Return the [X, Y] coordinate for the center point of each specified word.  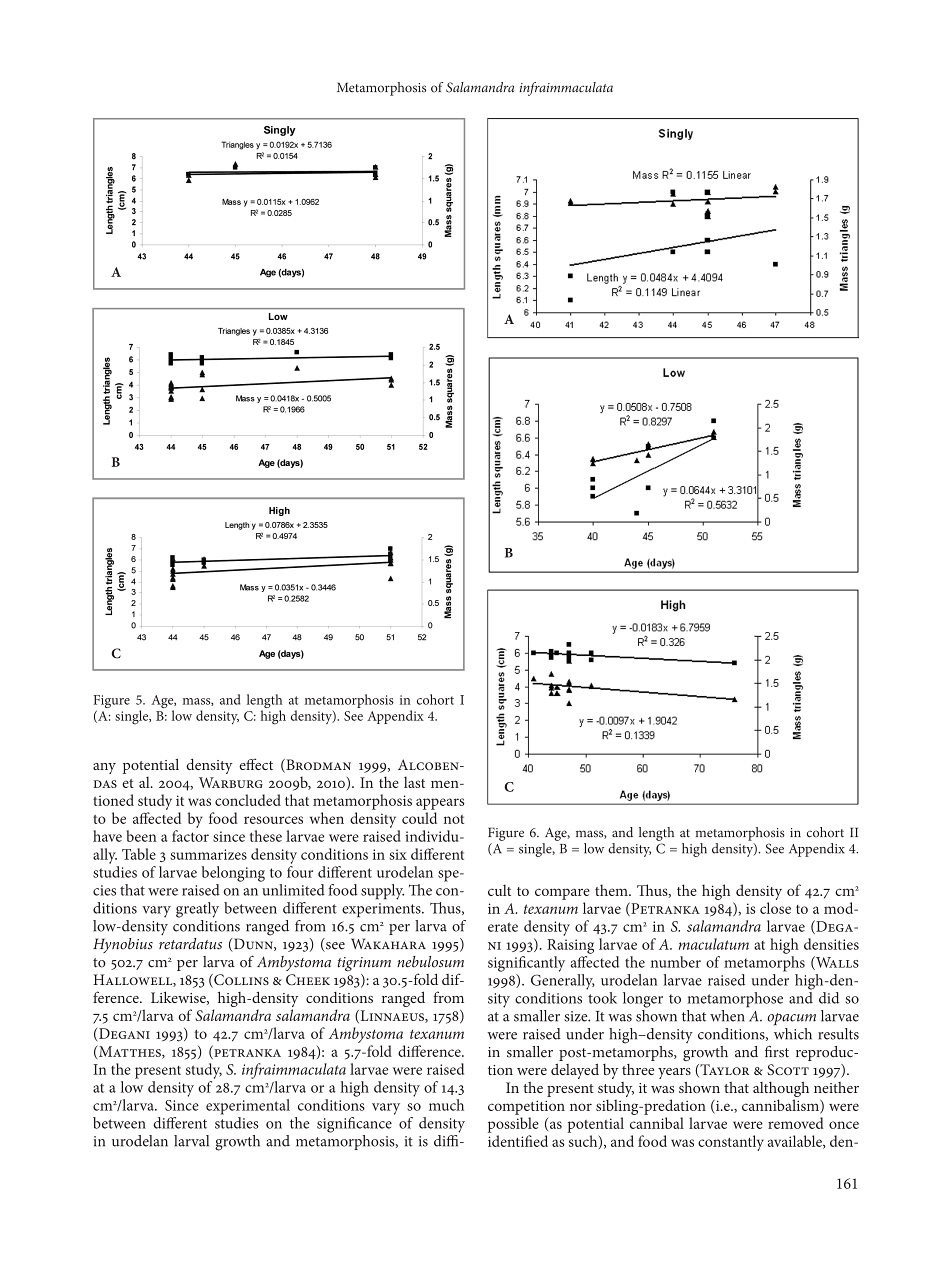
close [775, 908]
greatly [197, 910]
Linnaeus [392, 1016]
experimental [248, 1107]
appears [440, 804]
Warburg [231, 782]
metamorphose [735, 1000]
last [414, 782]
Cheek [308, 979]
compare [562, 894]
